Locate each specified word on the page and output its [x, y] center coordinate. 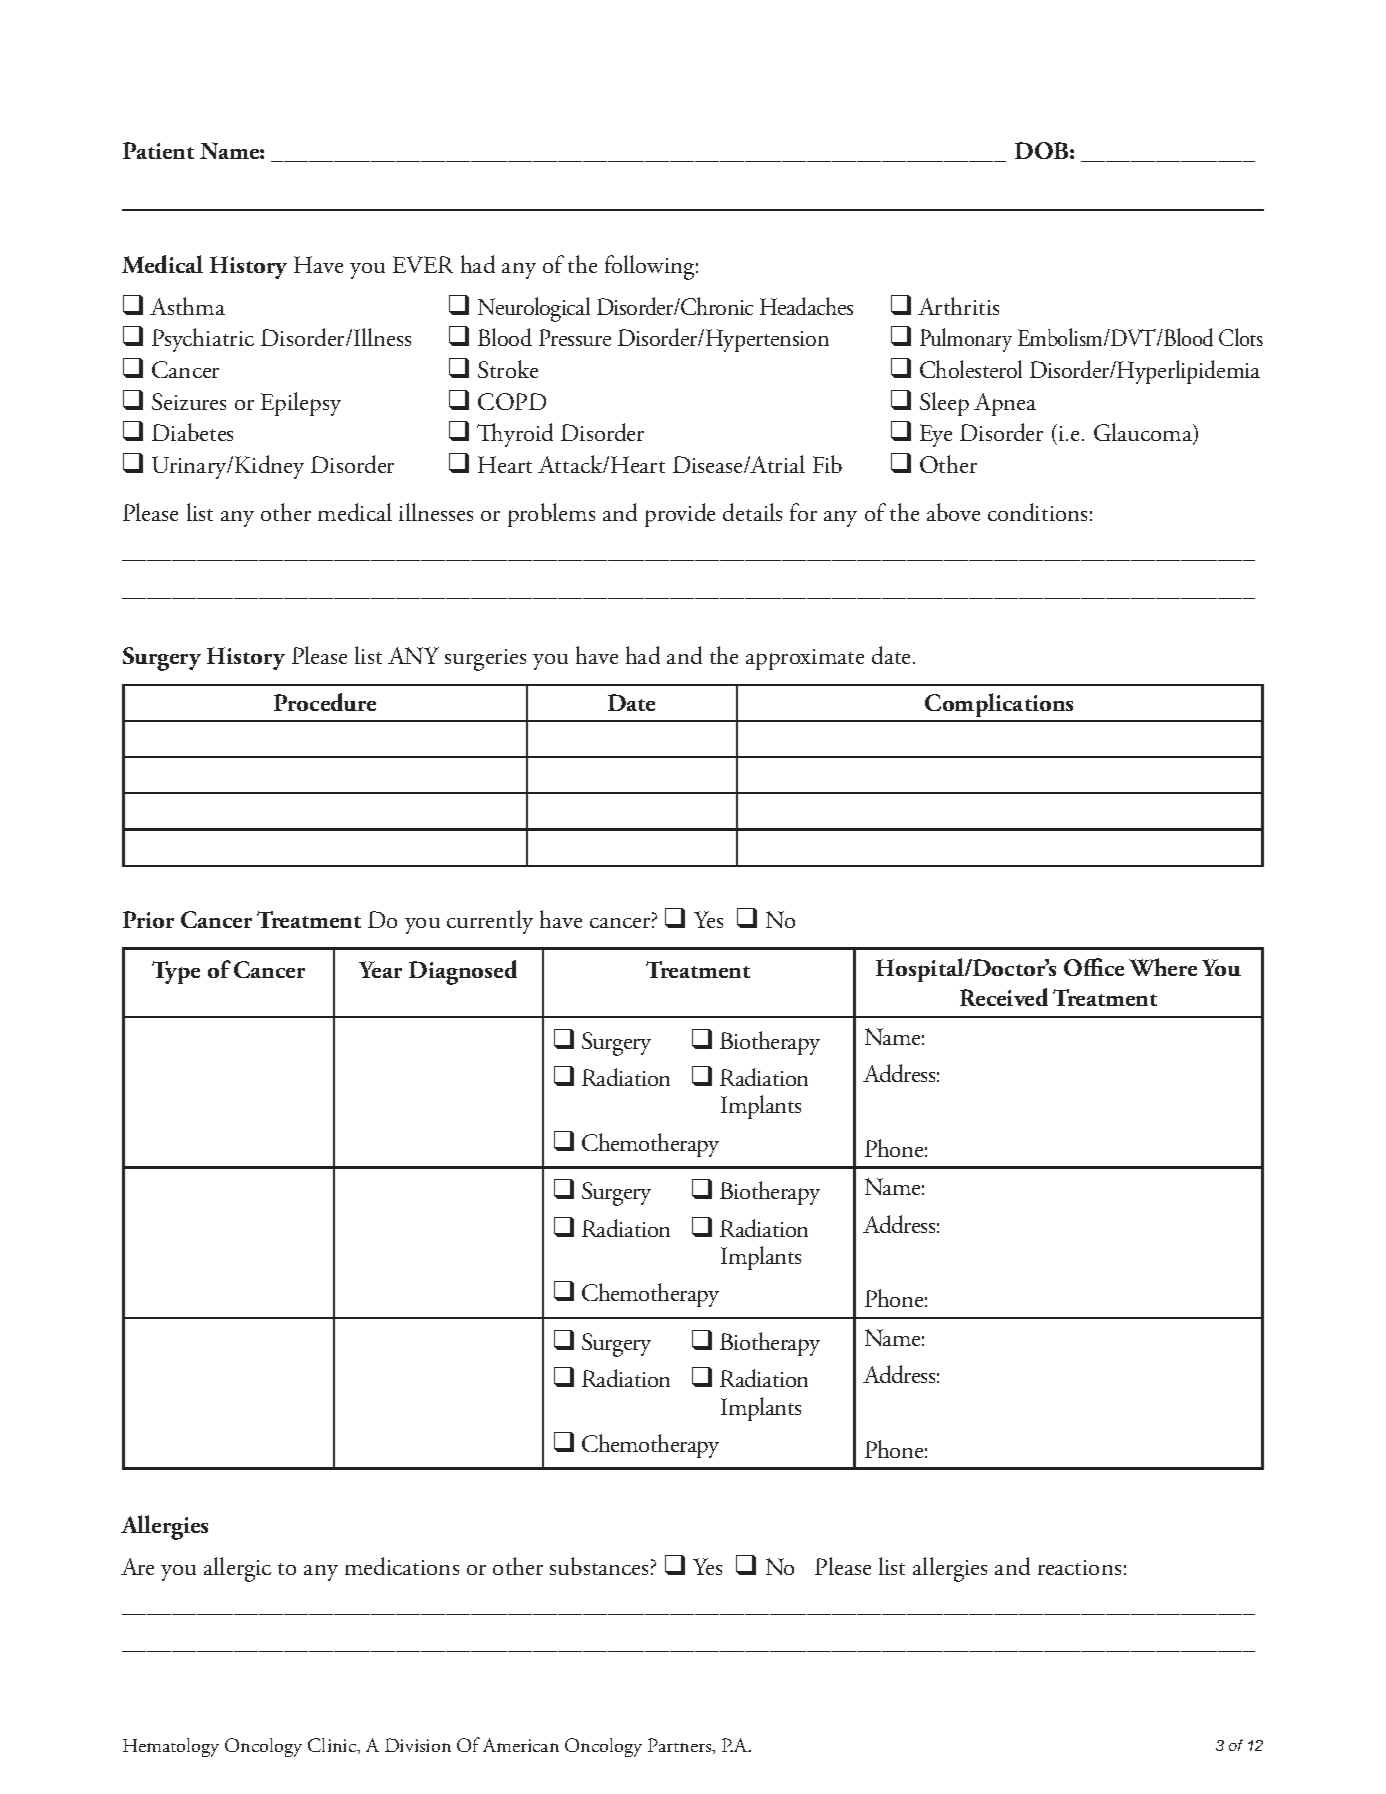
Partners [681, 1746]
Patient [158, 150]
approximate [805, 659]
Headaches [806, 306]
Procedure [325, 702]
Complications [1000, 707]
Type [176, 972]
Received [1004, 997]
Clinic [333, 1746]
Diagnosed [463, 972]
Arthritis [958, 306]
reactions [1079, 1567]
